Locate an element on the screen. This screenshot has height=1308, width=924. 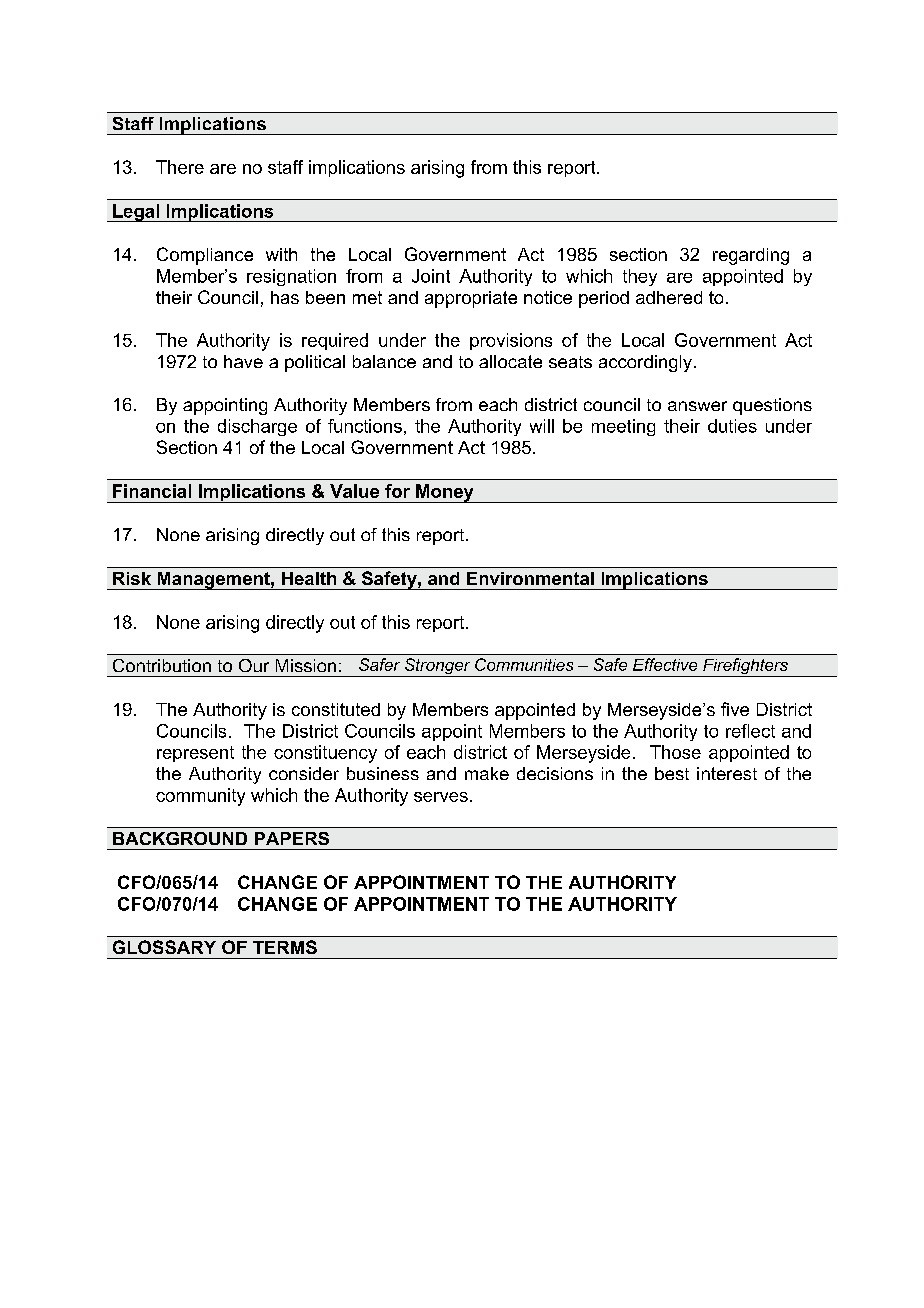
make is located at coordinates (487, 773).
